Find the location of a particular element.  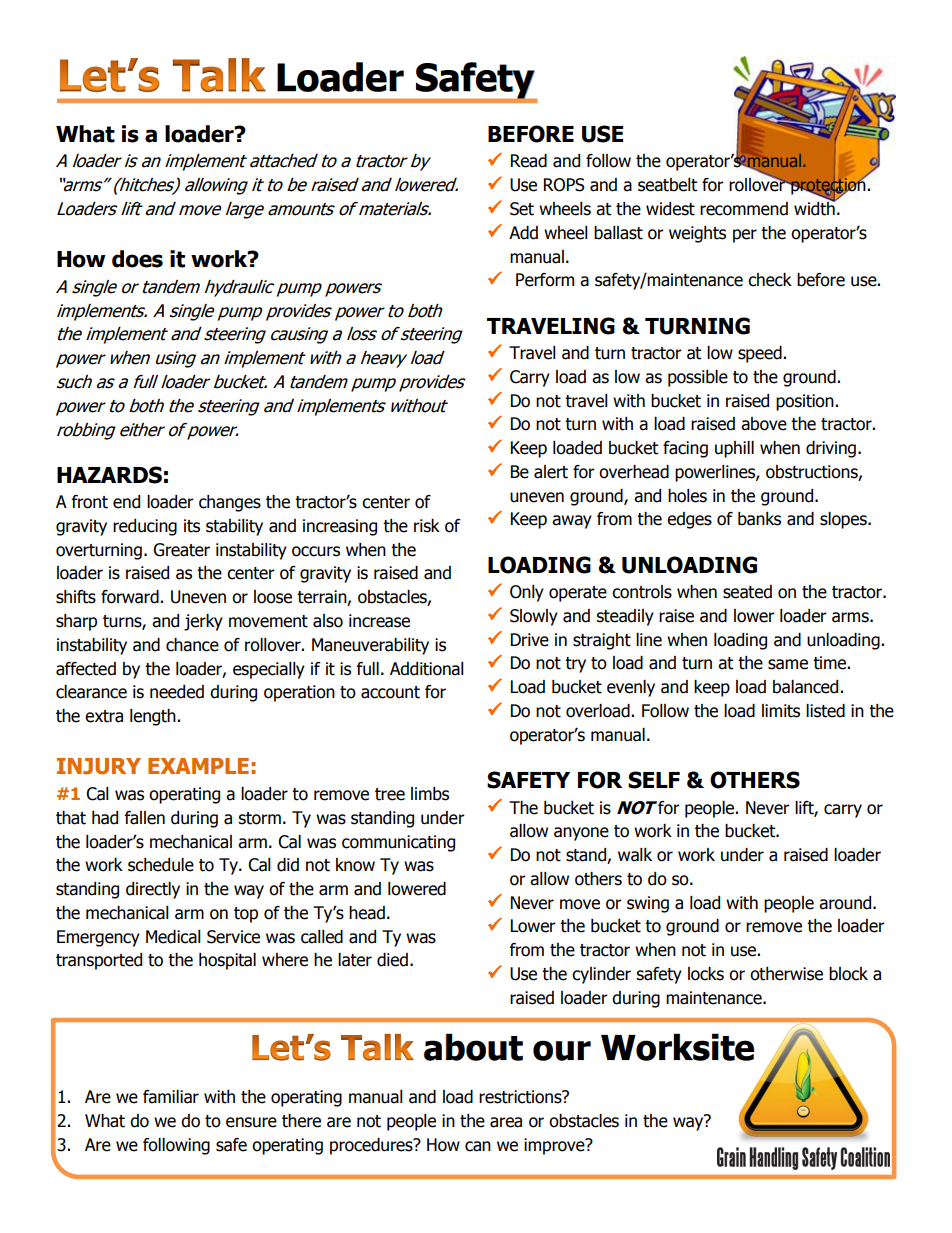

limbs is located at coordinates (430, 794).
